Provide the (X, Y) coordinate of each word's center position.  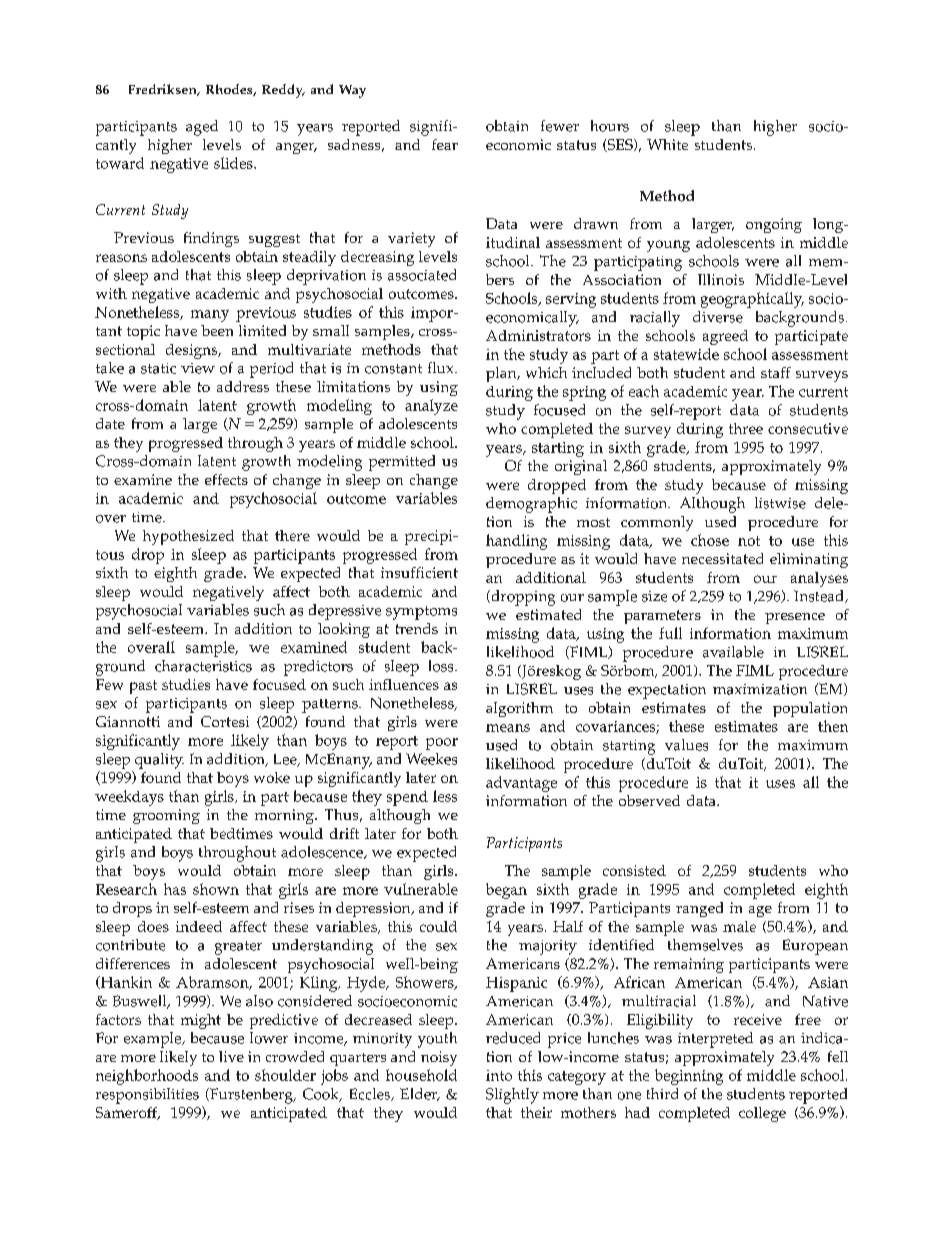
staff (776, 372)
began (506, 891)
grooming (166, 816)
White (667, 144)
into (499, 1075)
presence (795, 618)
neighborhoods (147, 1077)
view (198, 368)
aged (202, 128)
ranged (699, 909)
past (143, 687)
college (762, 1114)
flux (442, 367)
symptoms (421, 613)
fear (445, 144)
